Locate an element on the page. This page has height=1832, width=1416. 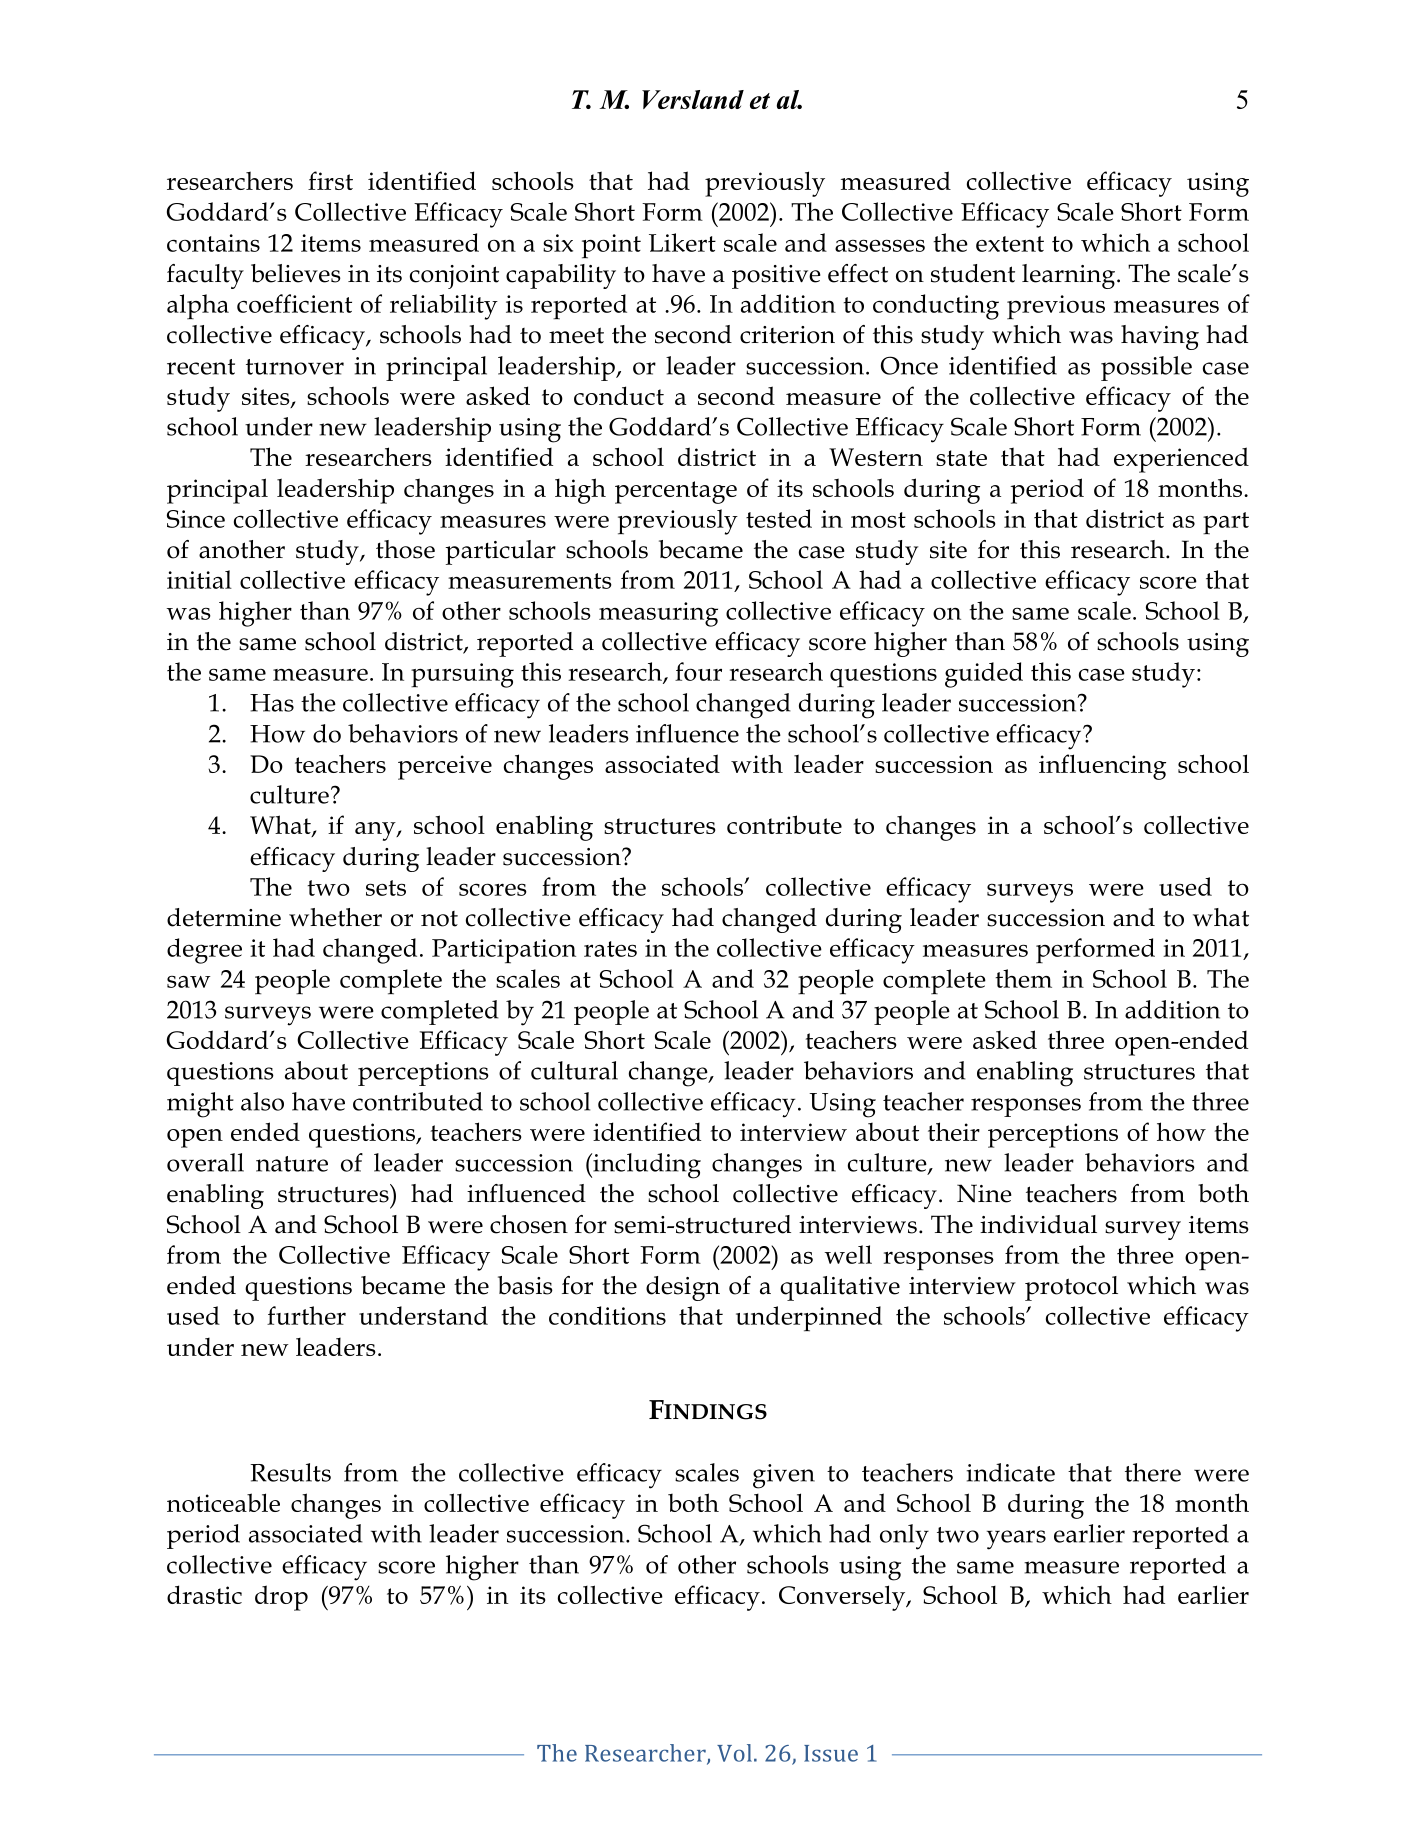
Likert is located at coordinates (682, 242).
